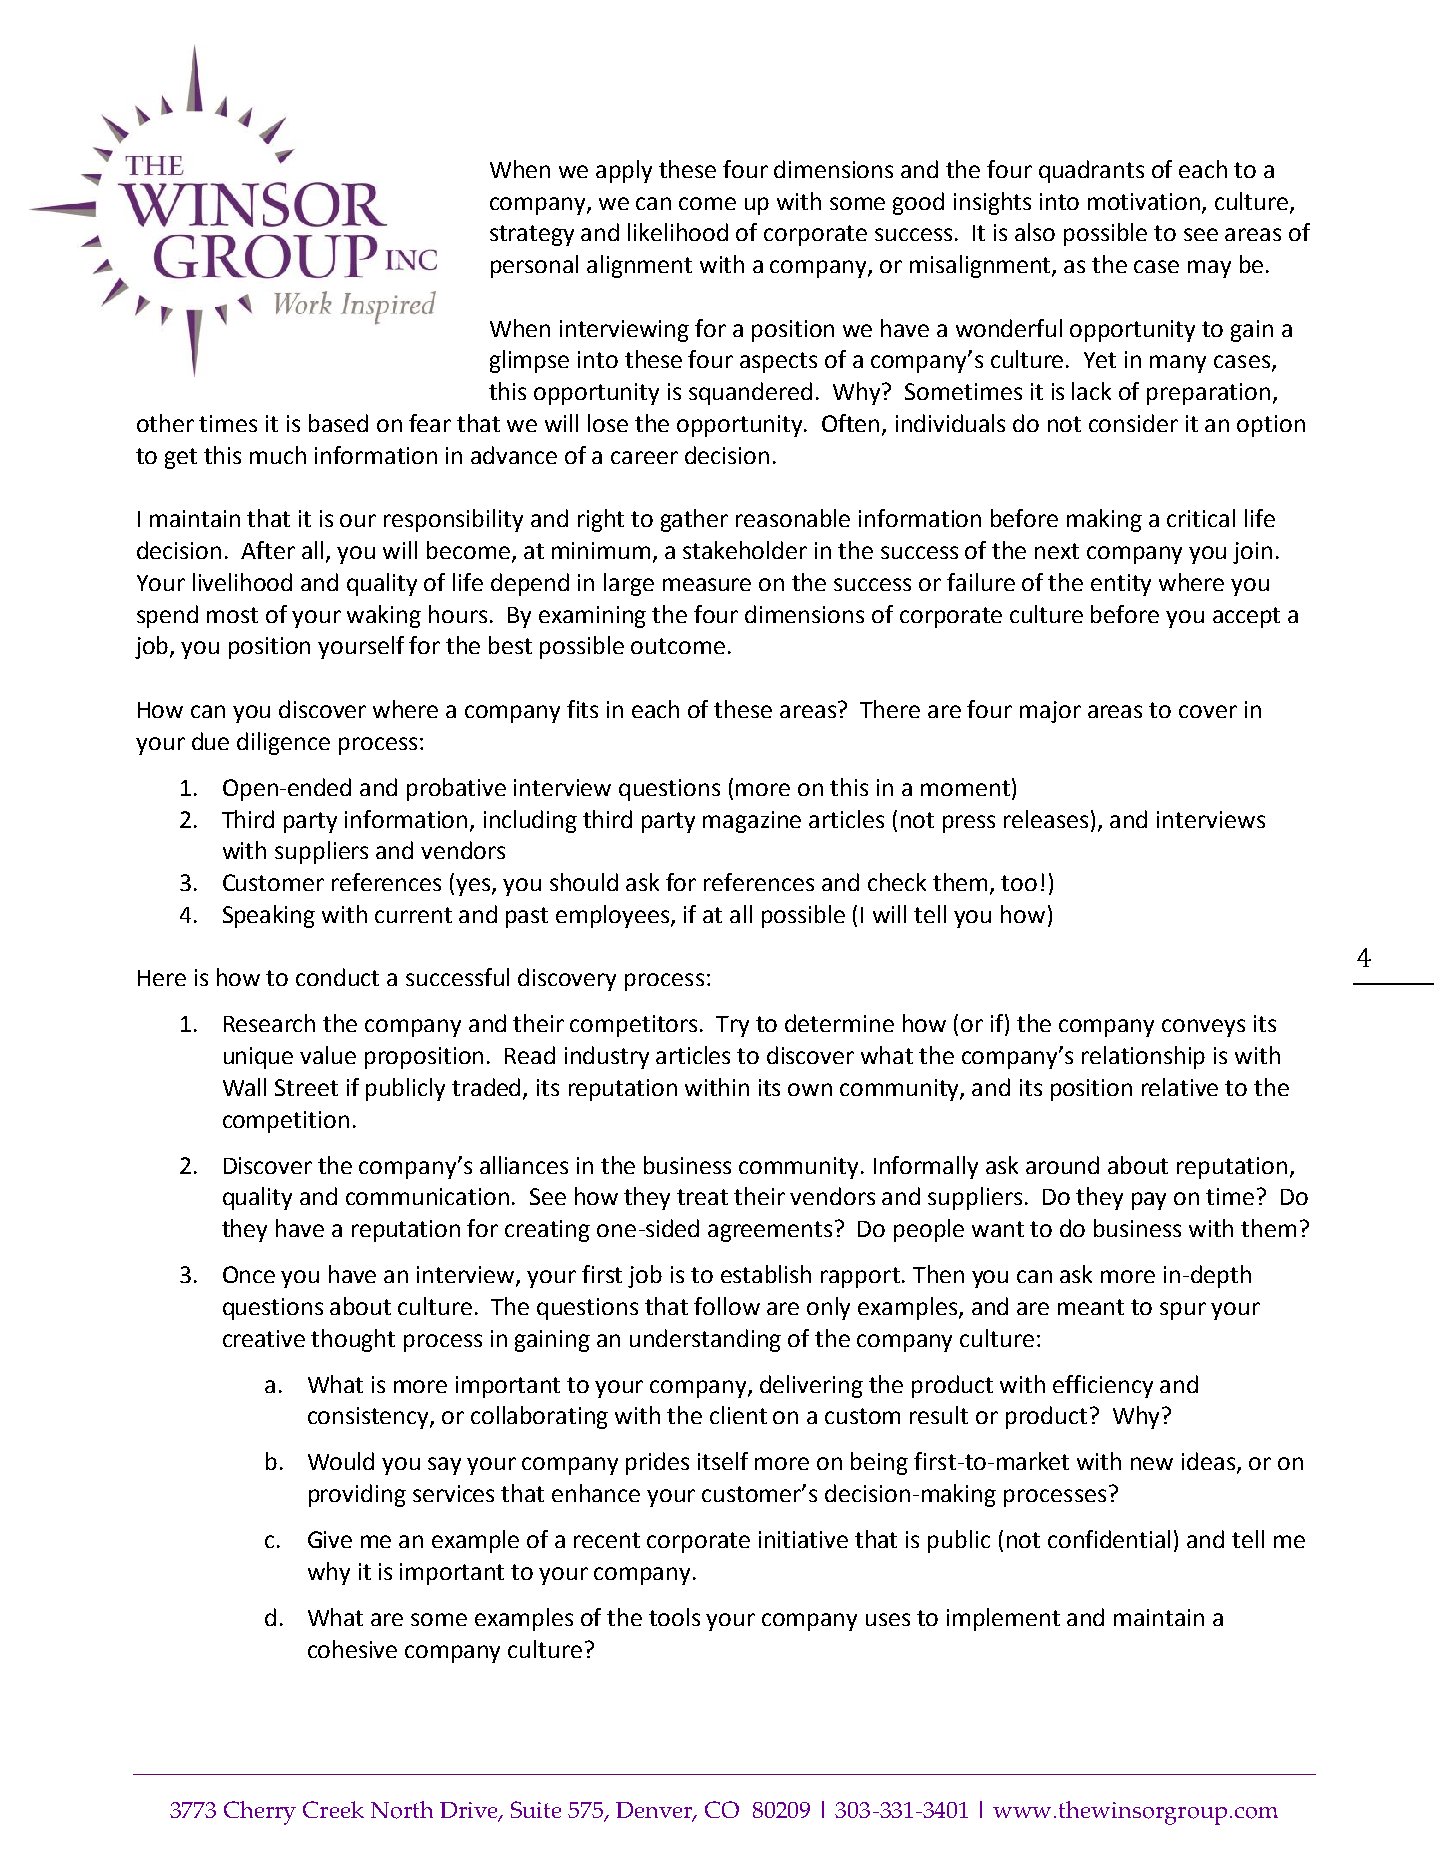 The width and height of the image is (1448, 1874). Describe the element at coordinates (333, 1809) in the image. I see `Creek` at that location.
